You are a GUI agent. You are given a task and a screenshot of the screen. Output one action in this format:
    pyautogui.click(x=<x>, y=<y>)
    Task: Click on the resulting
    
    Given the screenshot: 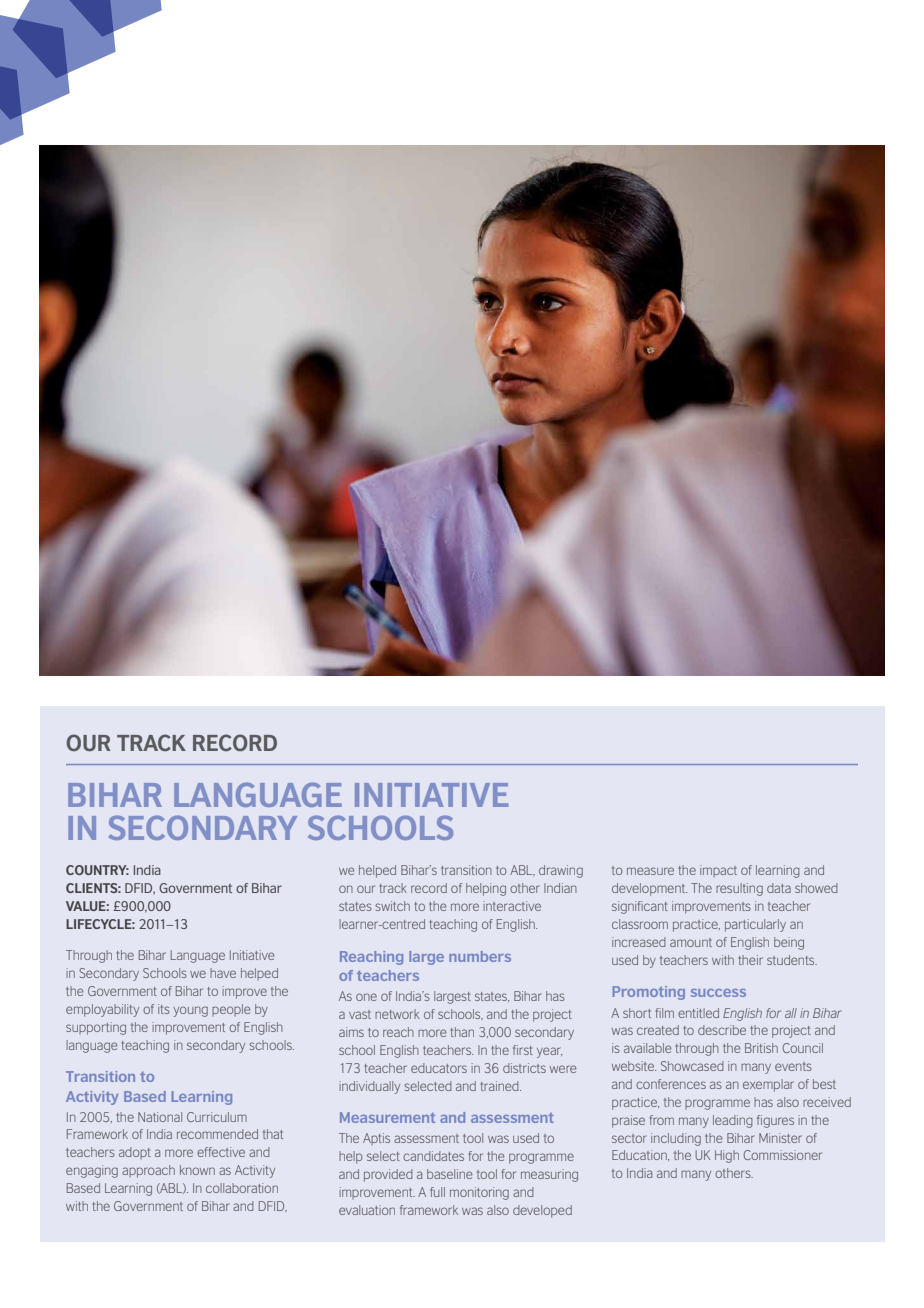 What is the action you would take?
    pyautogui.click(x=739, y=889)
